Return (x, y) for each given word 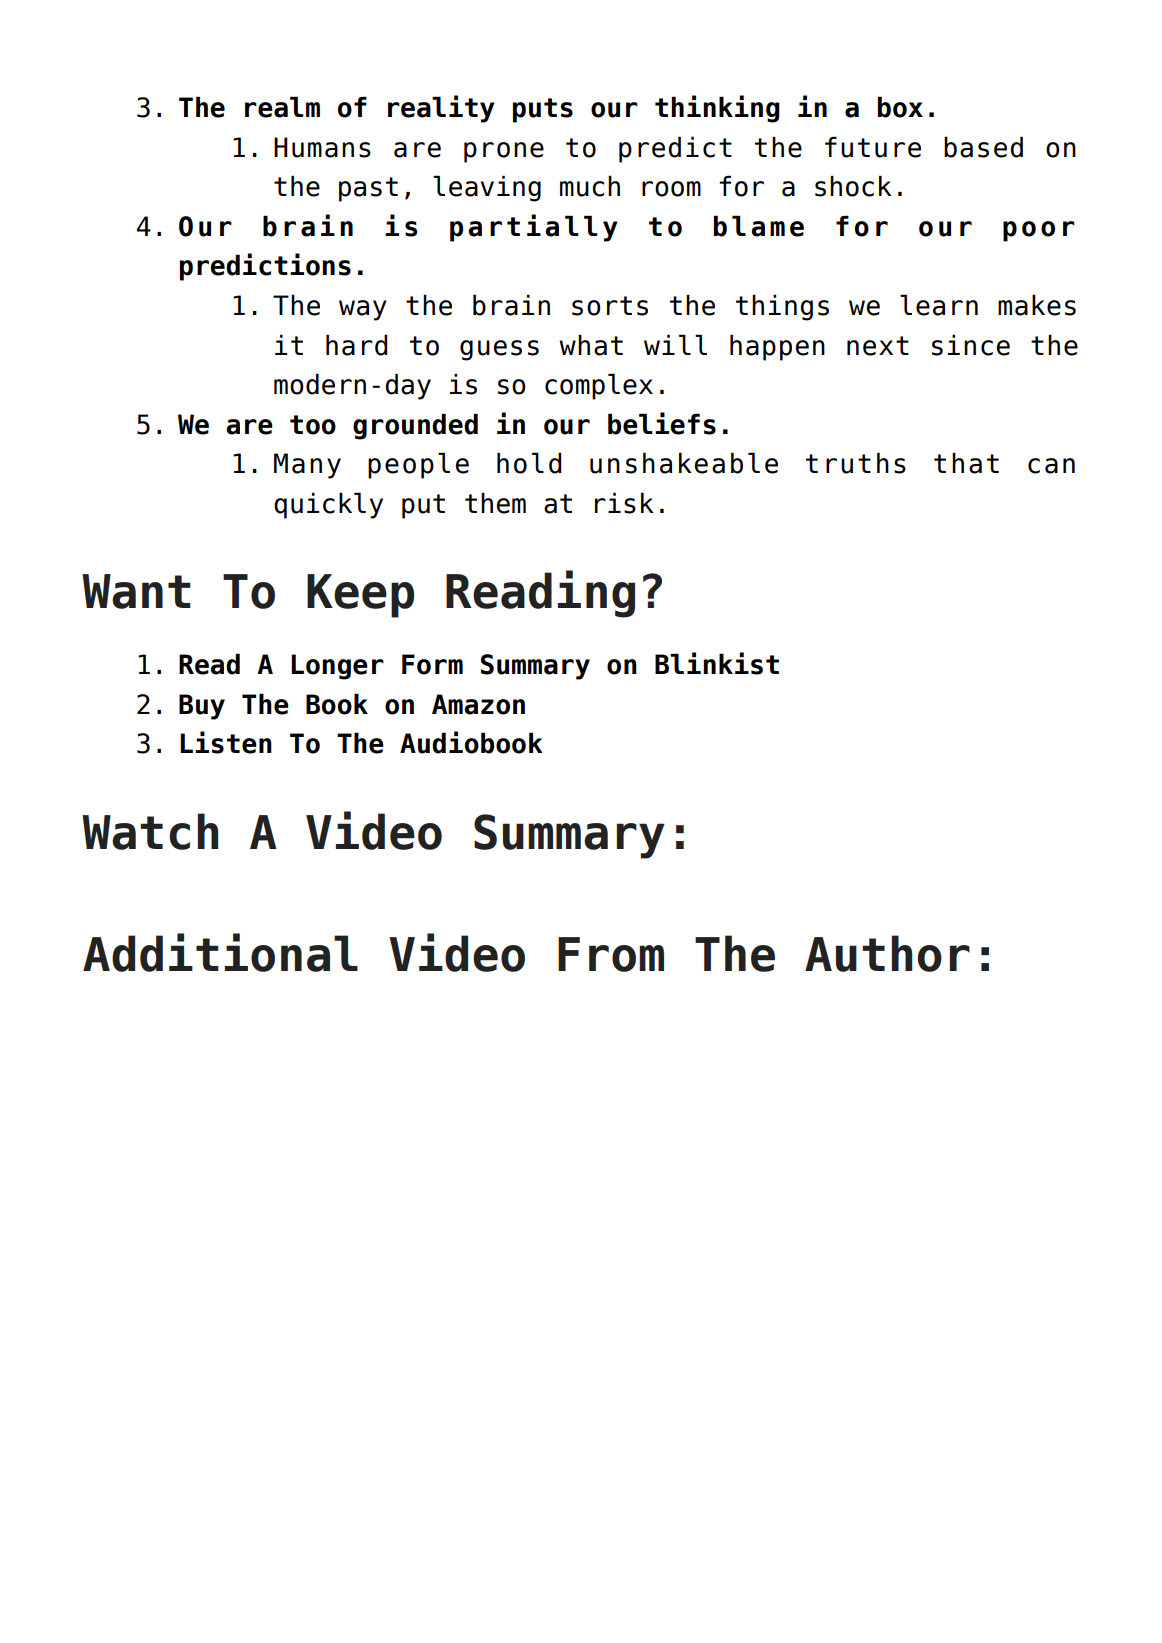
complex (599, 386)
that (966, 463)
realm (282, 107)
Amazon (478, 704)
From (611, 954)
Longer (337, 667)
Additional (220, 952)
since (971, 345)
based (983, 147)
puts (543, 110)
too (313, 425)
